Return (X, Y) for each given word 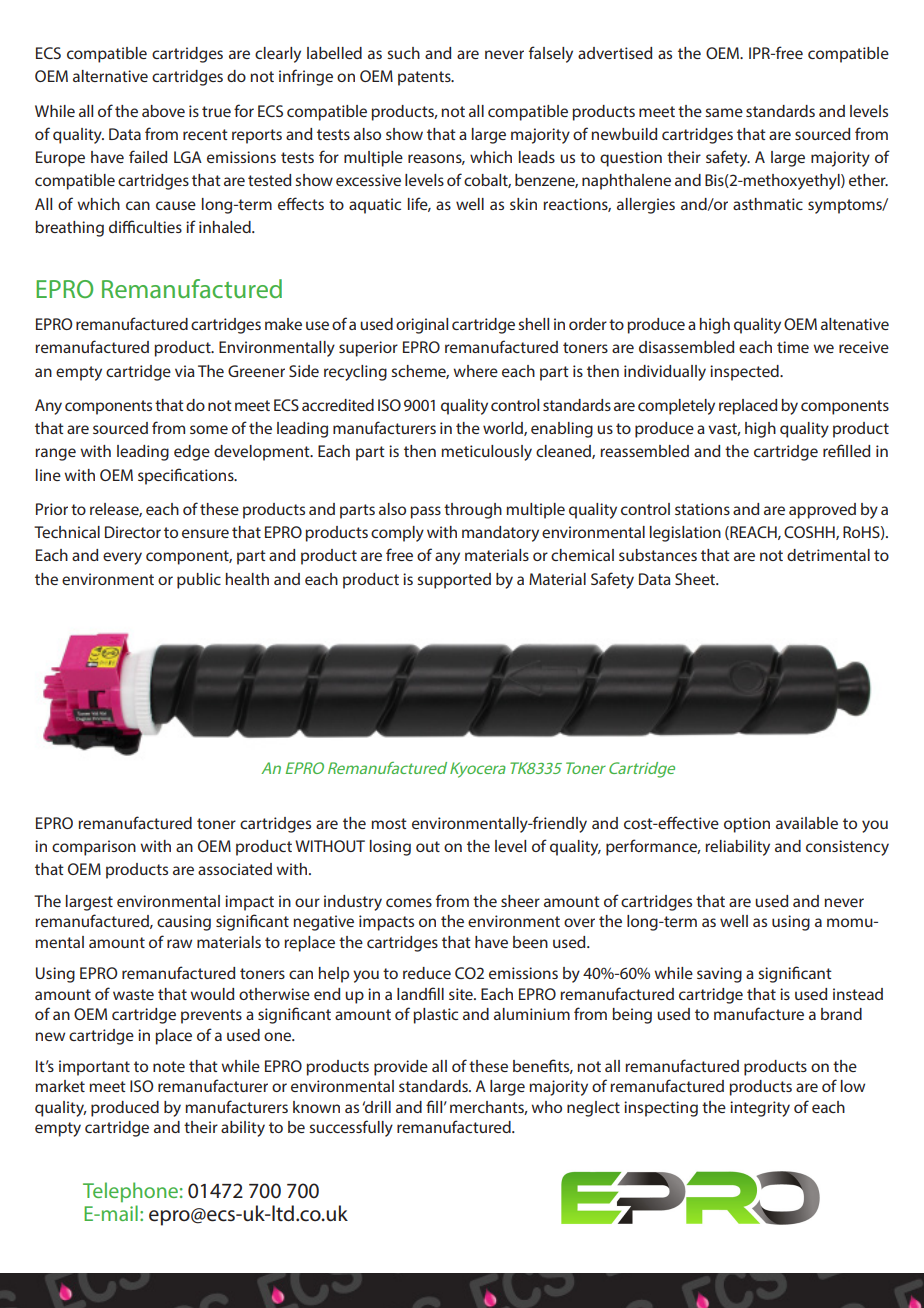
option (747, 825)
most (389, 823)
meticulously (486, 453)
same (724, 112)
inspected (745, 373)
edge (192, 453)
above (163, 111)
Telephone (130, 1192)
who (546, 1107)
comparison (94, 848)
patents (425, 78)
